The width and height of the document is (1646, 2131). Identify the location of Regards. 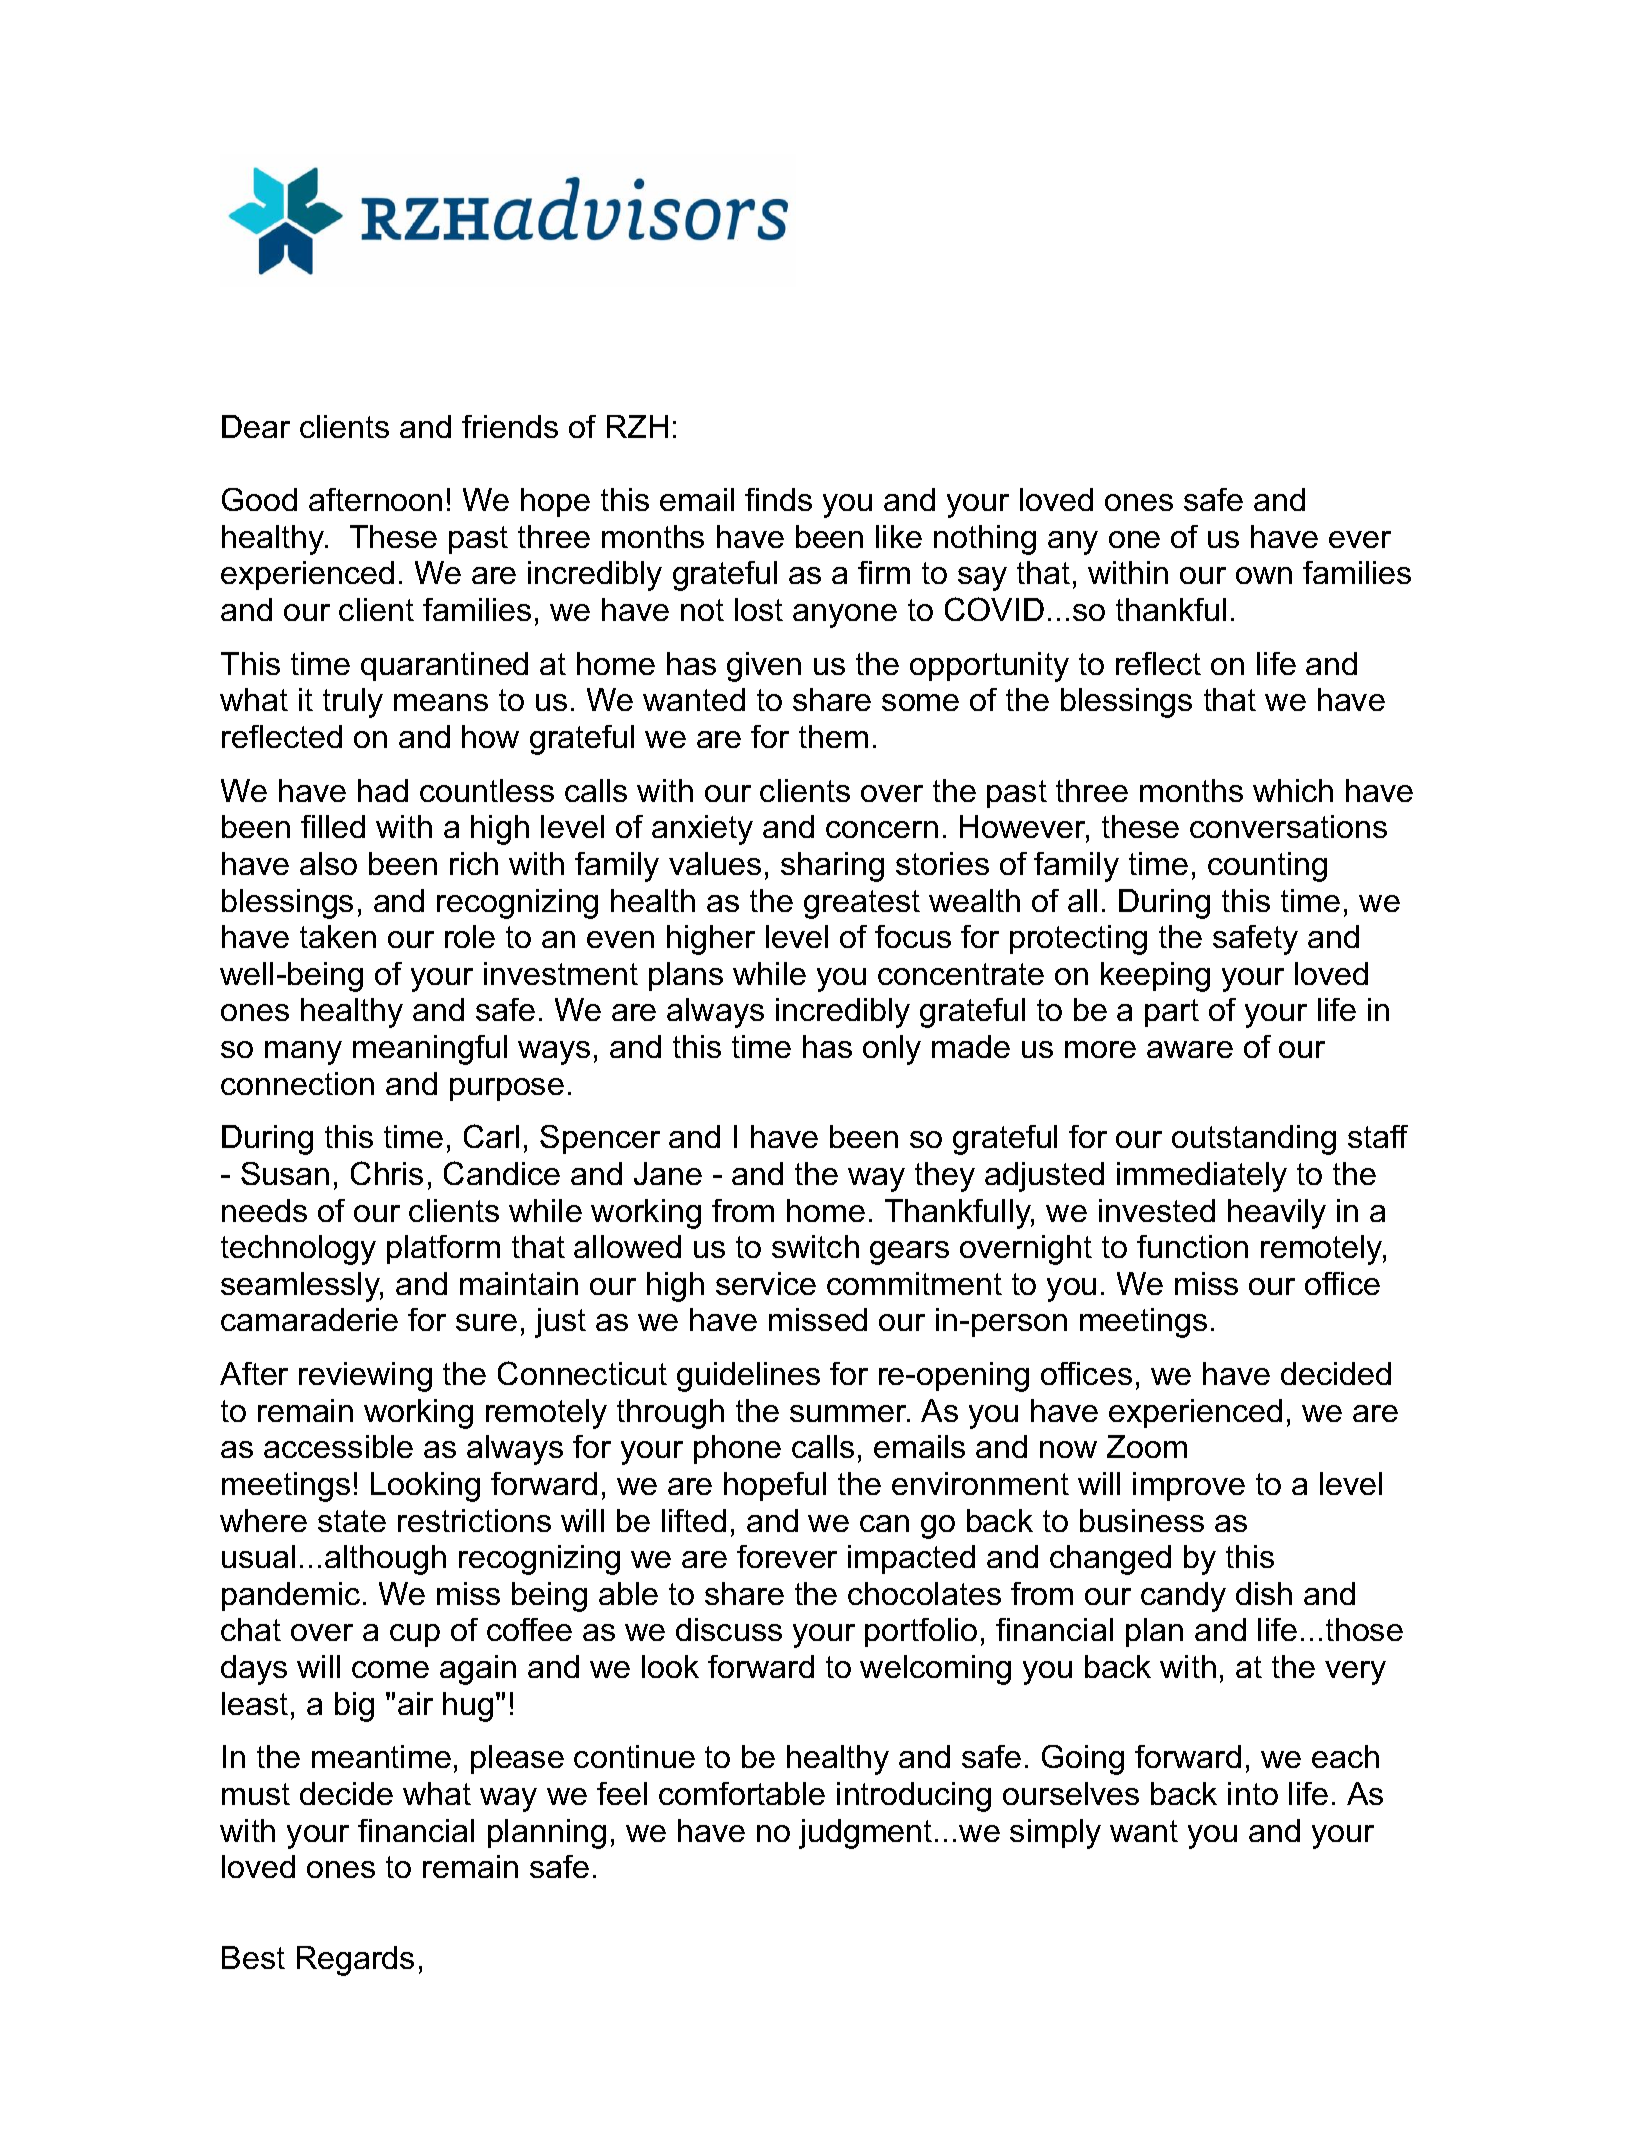
(355, 1961).
